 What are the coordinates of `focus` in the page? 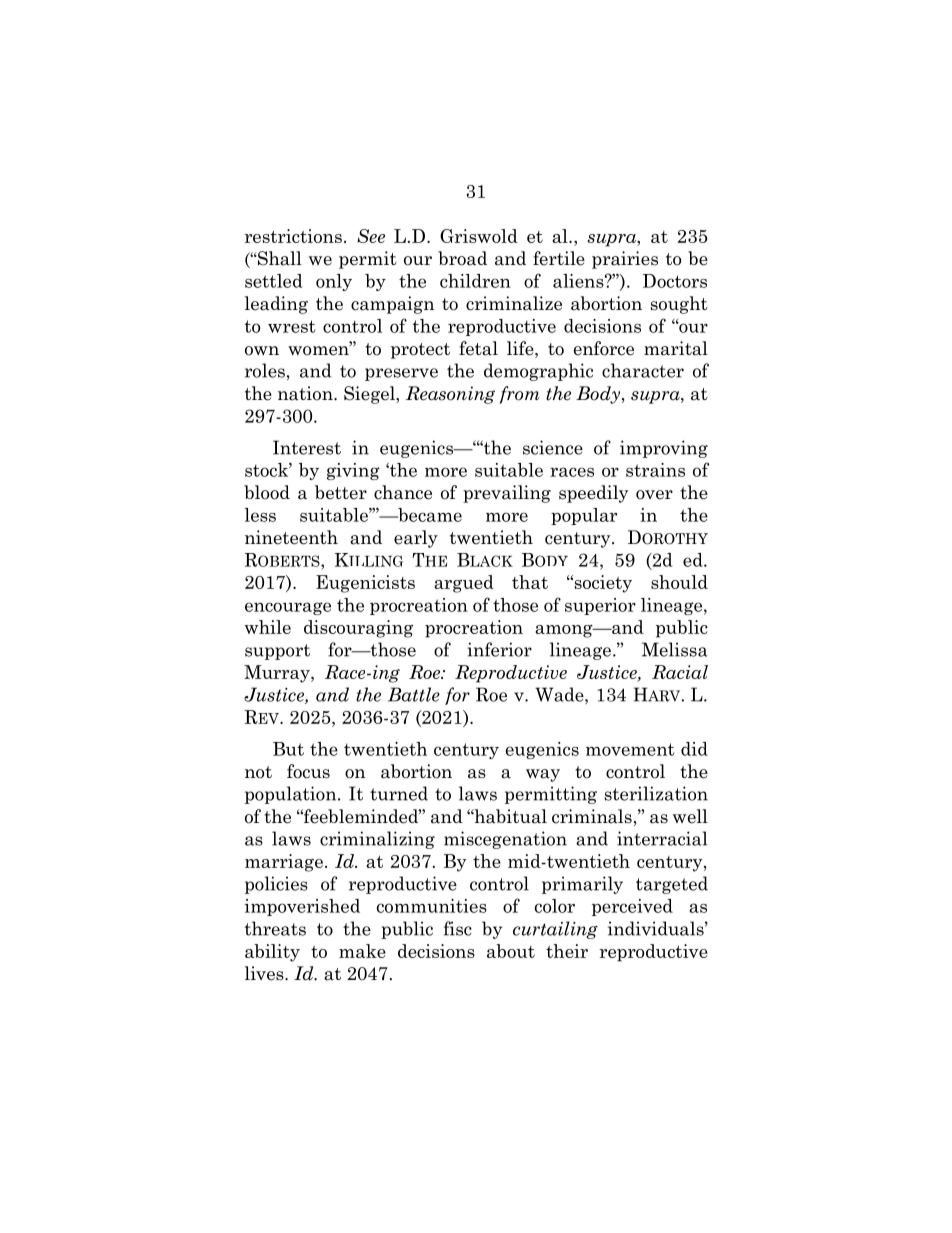 It's located at (308, 771).
